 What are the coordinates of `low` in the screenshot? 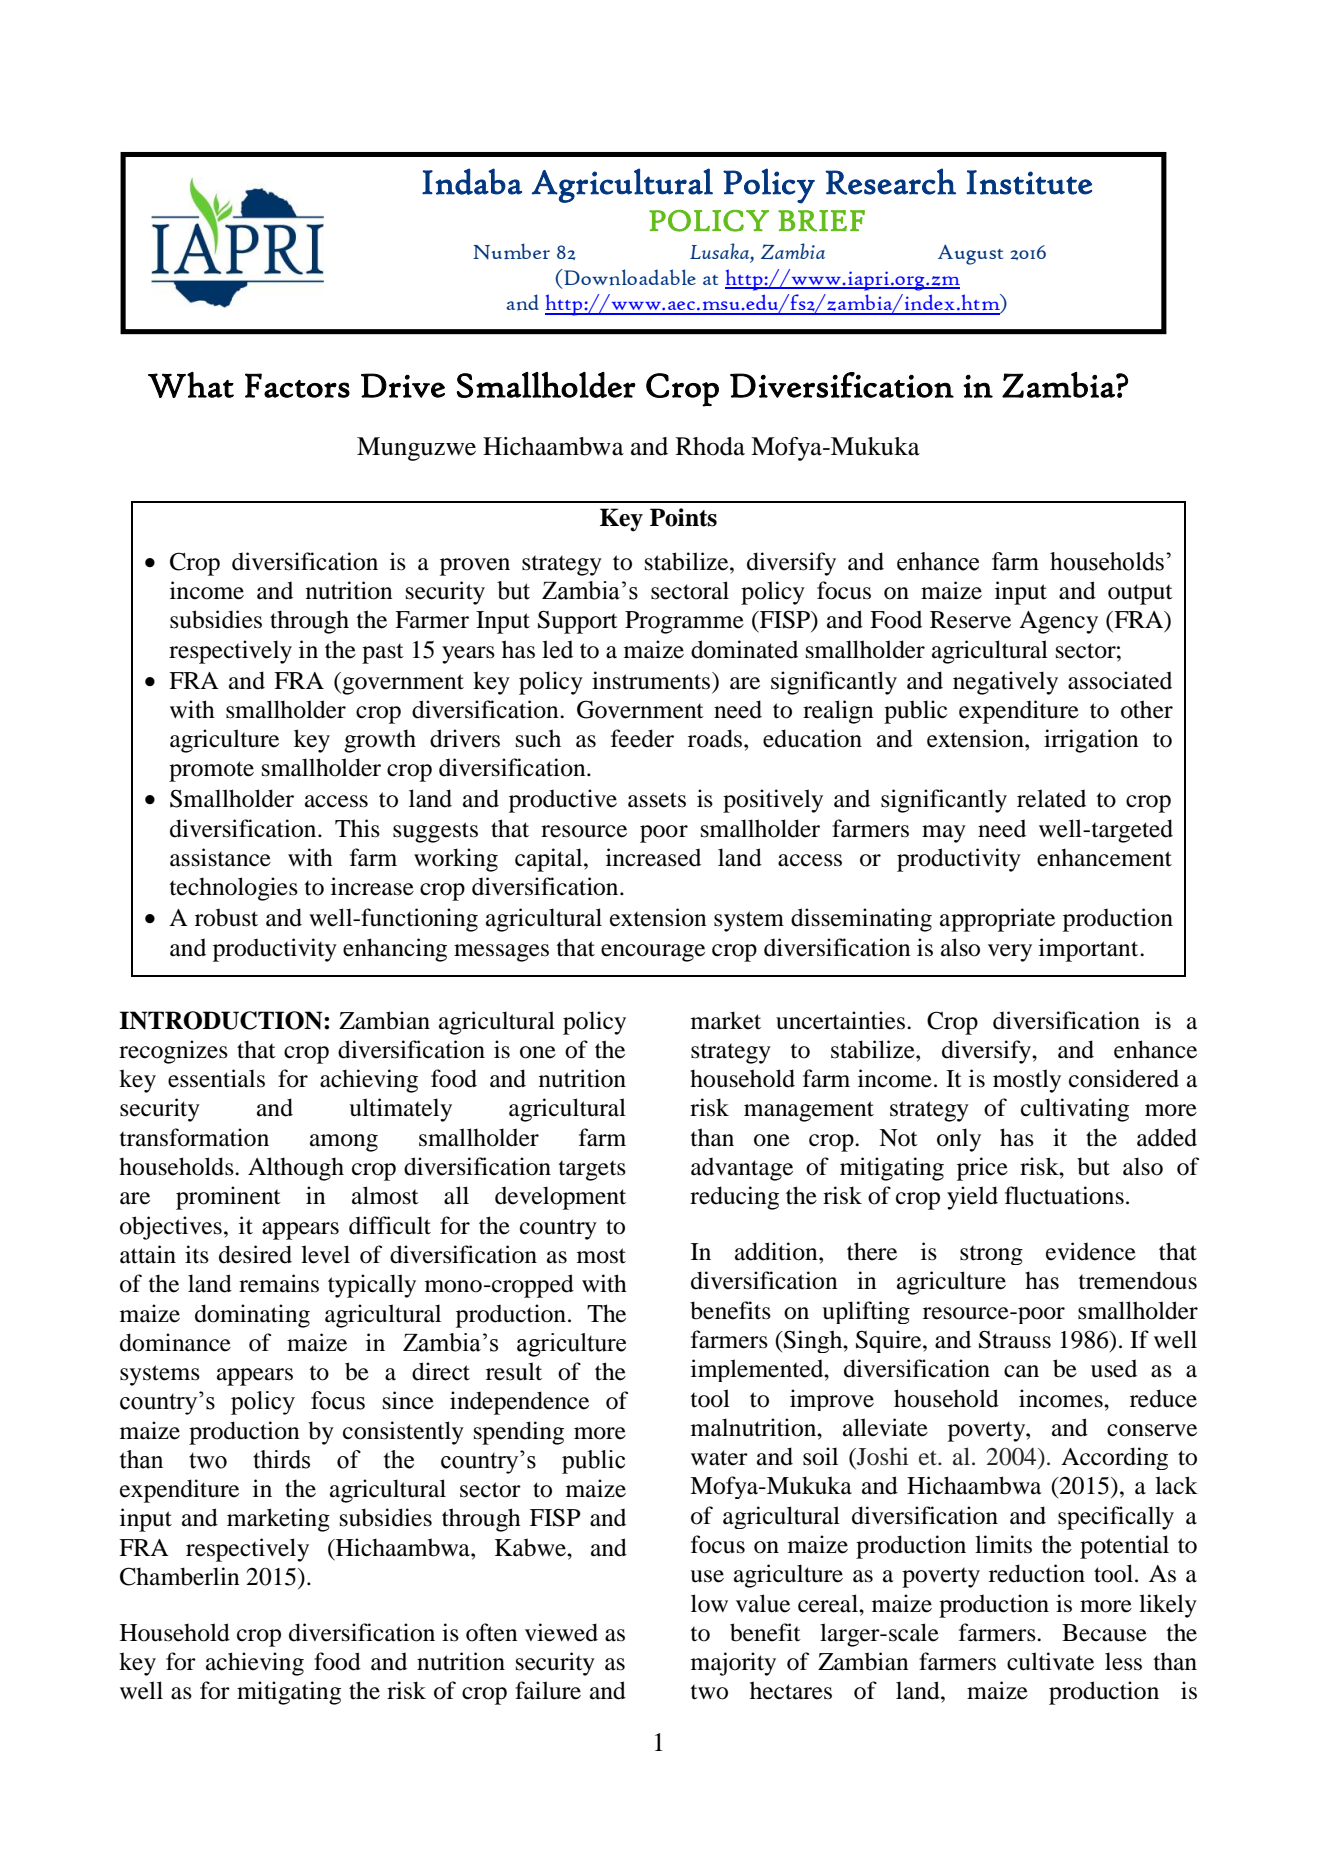 It's located at (709, 1603).
